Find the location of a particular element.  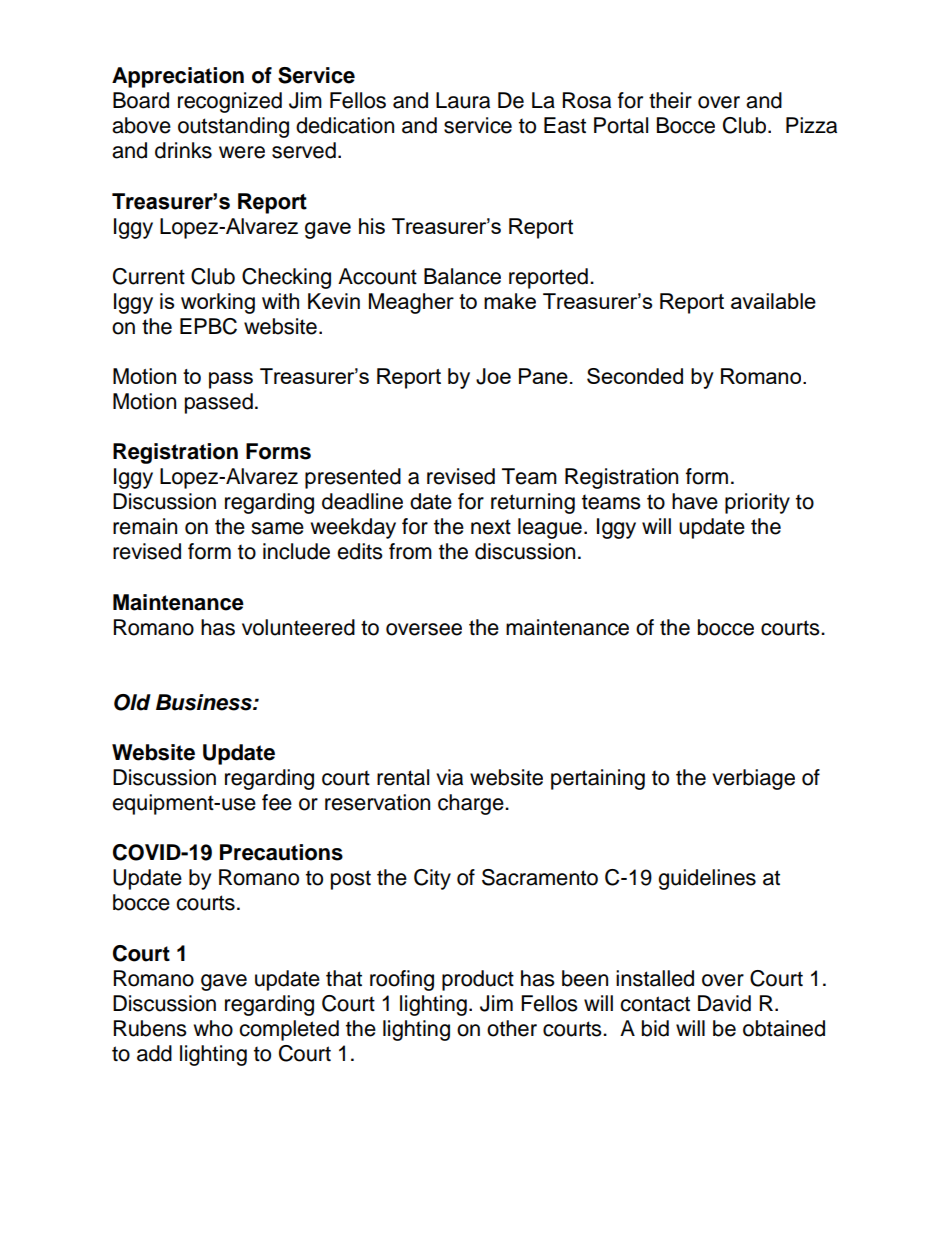

next is located at coordinates (491, 527).
